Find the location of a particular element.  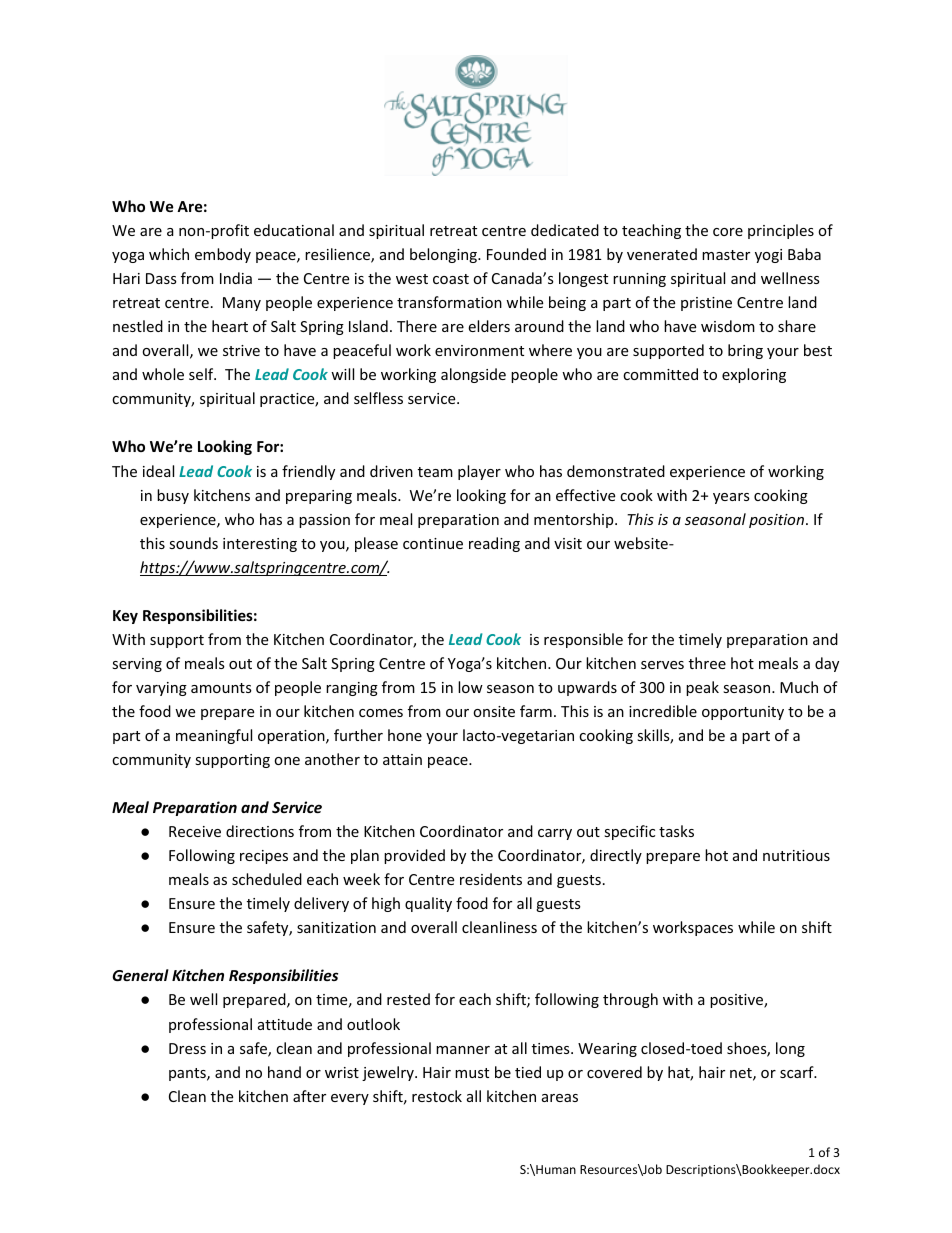

Dress is located at coordinates (187, 1048).
